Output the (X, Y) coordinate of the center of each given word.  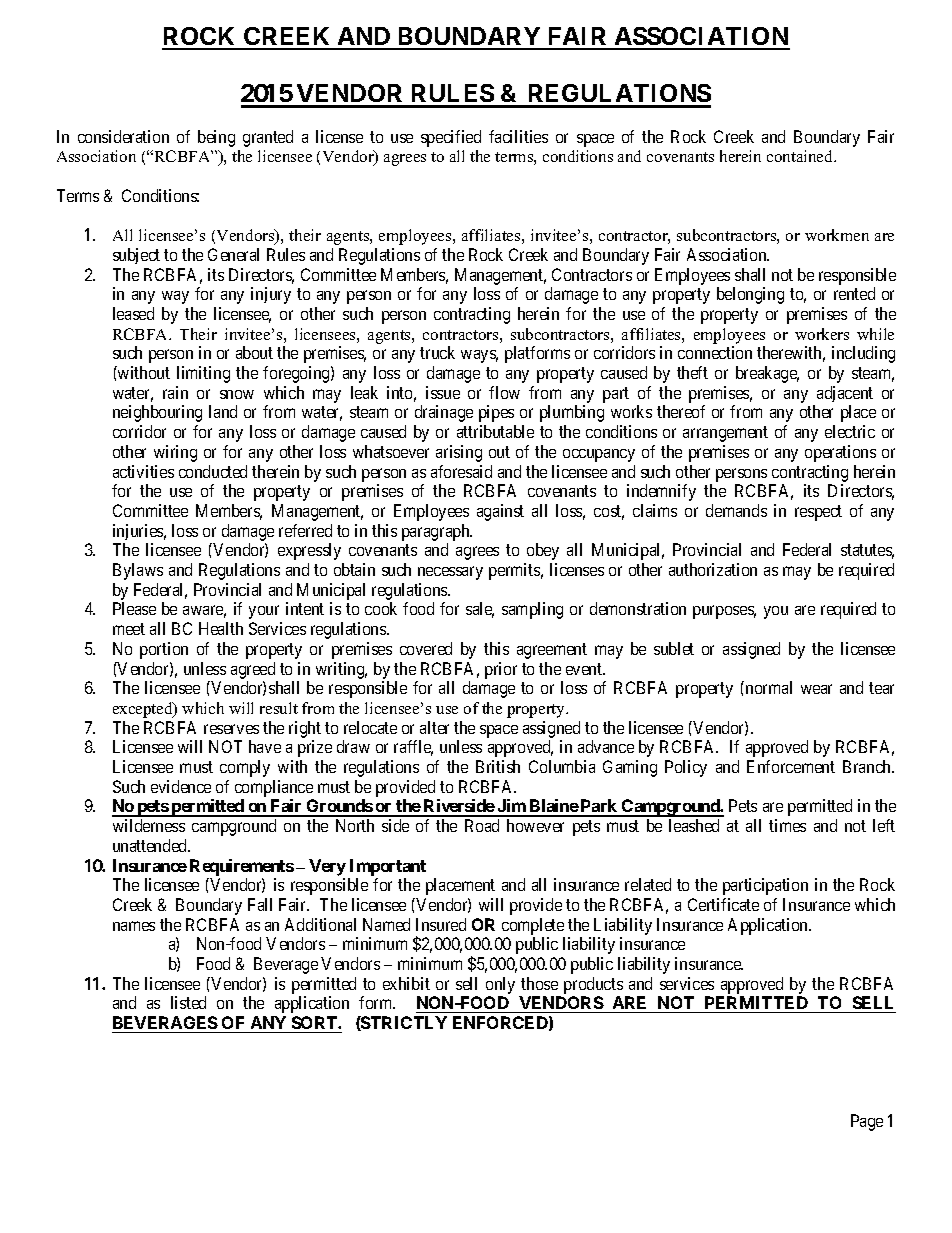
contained (801, 156)
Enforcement (791, 766)
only (500, 985)
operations (840, 453)
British (498, 766)
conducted (213, 471)
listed (188, 1002)
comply (245, 768)
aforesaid (461, 471)
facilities (518, 136)
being (216, 138)
